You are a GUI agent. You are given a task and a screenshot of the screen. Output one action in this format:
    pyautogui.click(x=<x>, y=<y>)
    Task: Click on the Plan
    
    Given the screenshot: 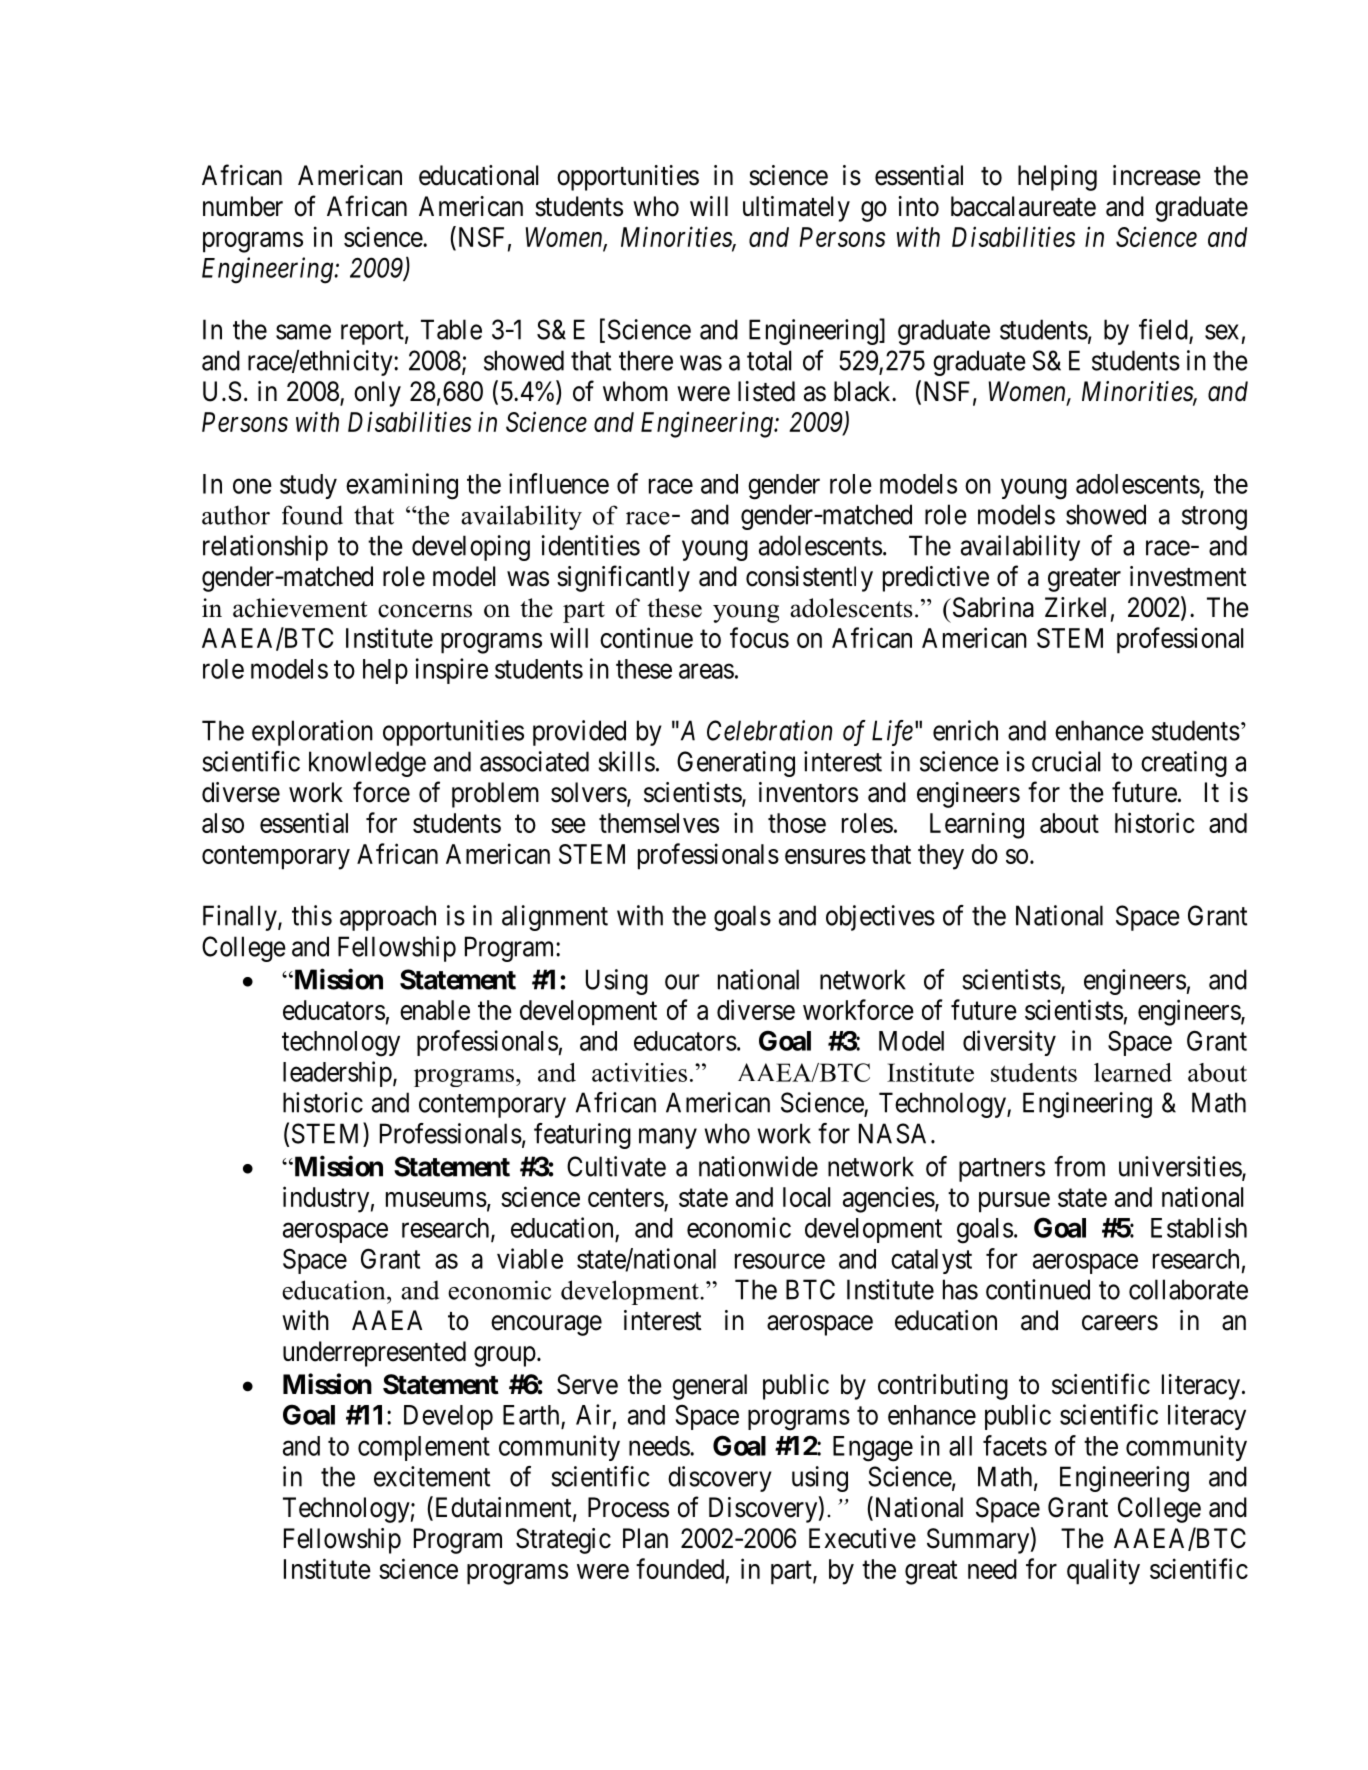 What is the action you would take?
    pyautogui.click(x=645, y=1538)
